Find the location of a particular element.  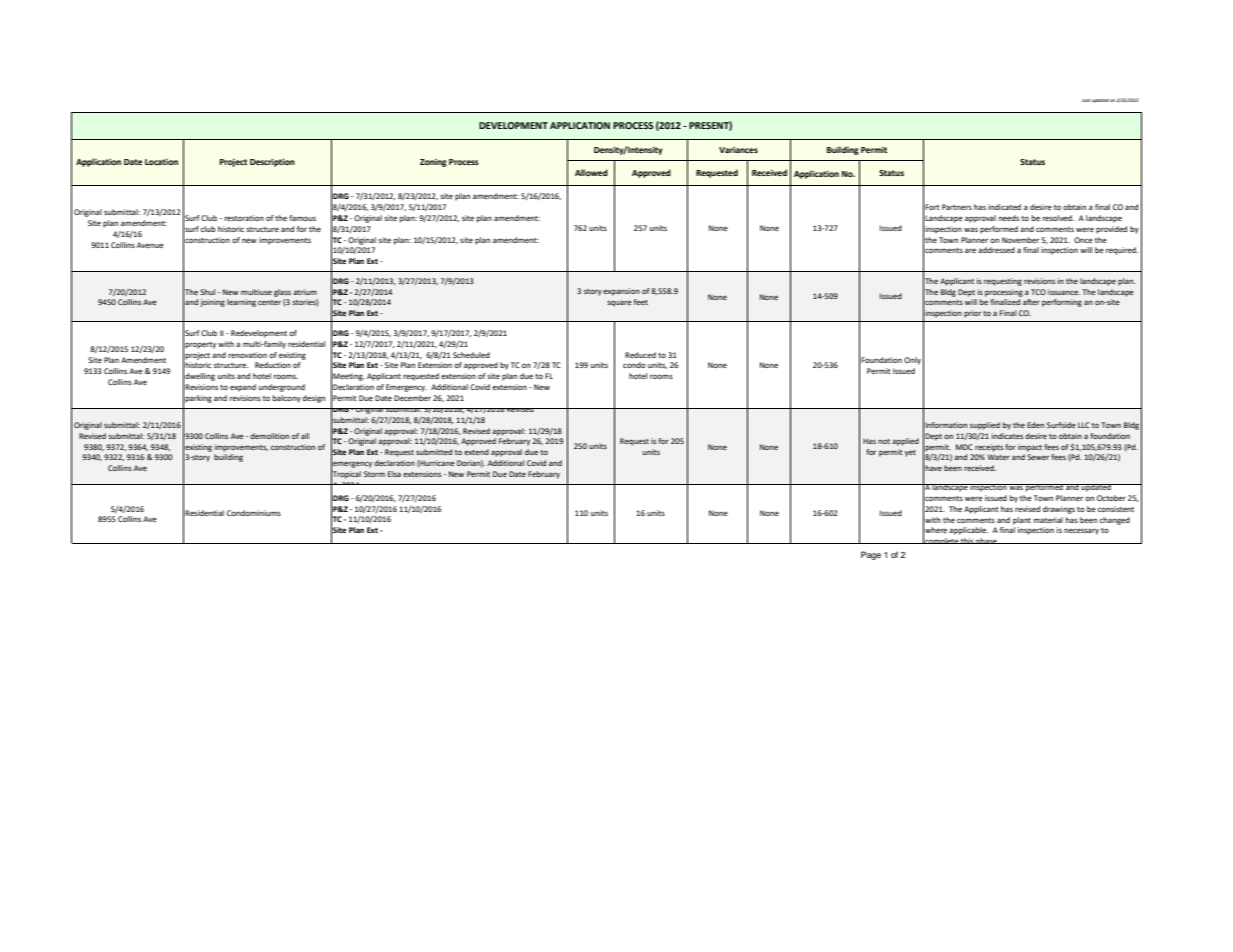

Storm is located at coordinates (374, 474).
